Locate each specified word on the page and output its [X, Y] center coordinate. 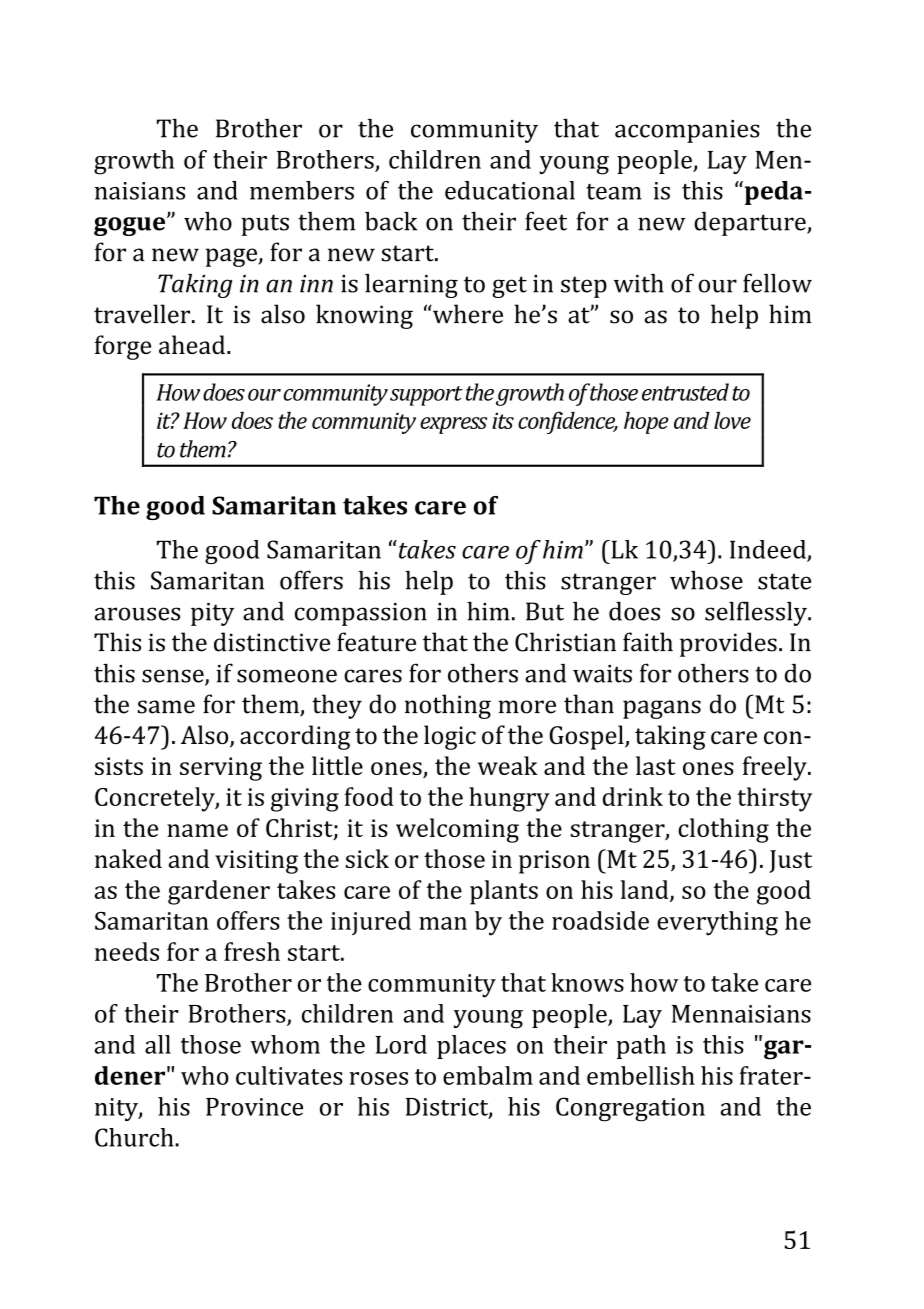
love [732, 420]
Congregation [630, 1109]
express [453, 425]
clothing [723, 830]
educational [510, 190]
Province [254, 1107]
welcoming [457, 830]
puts [265, 225]
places [471, 1047]
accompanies [687, 131]
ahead [192, 344]
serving [221, 769]
